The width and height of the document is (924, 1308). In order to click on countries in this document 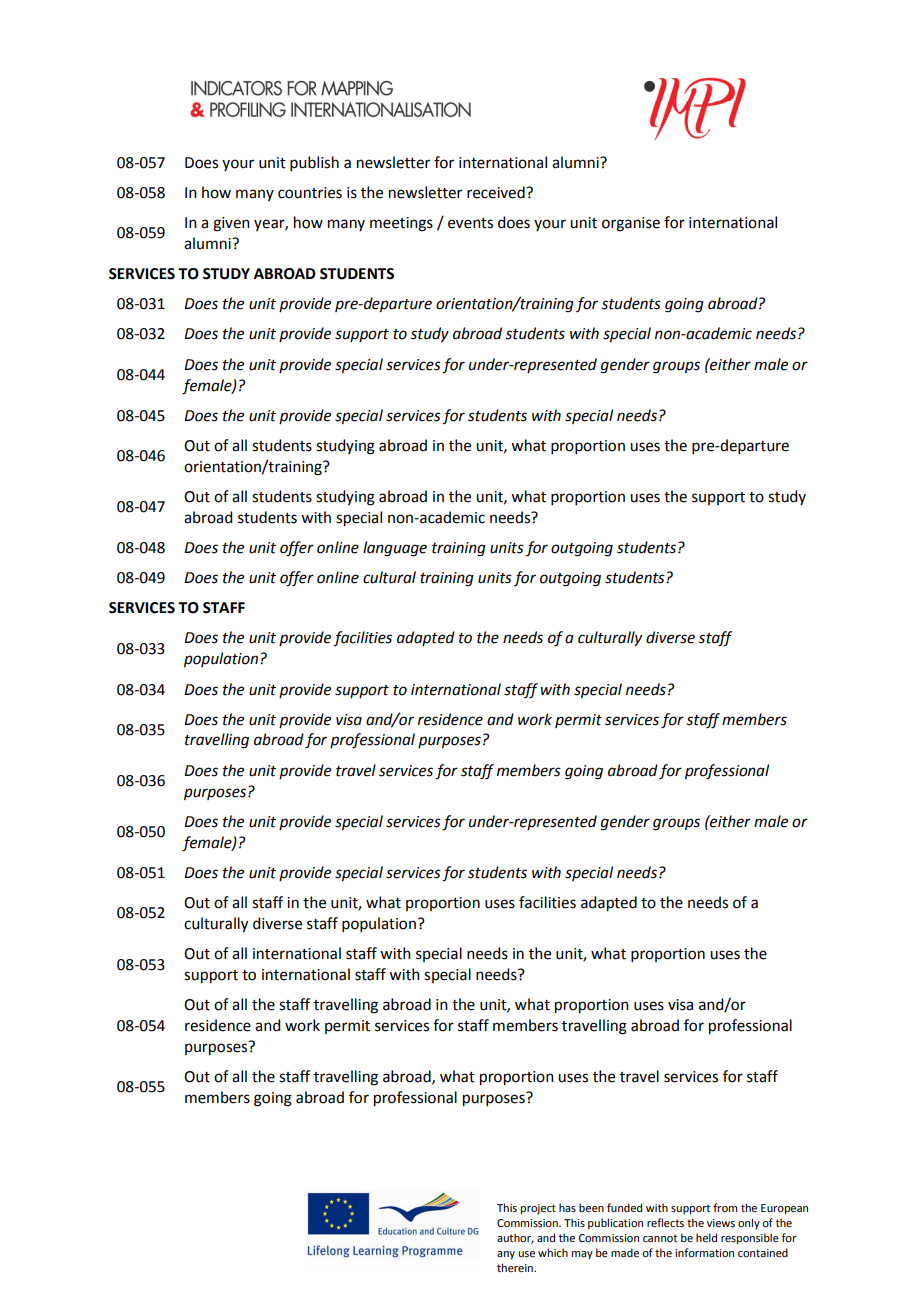, I will do `click(310, 193)`.
